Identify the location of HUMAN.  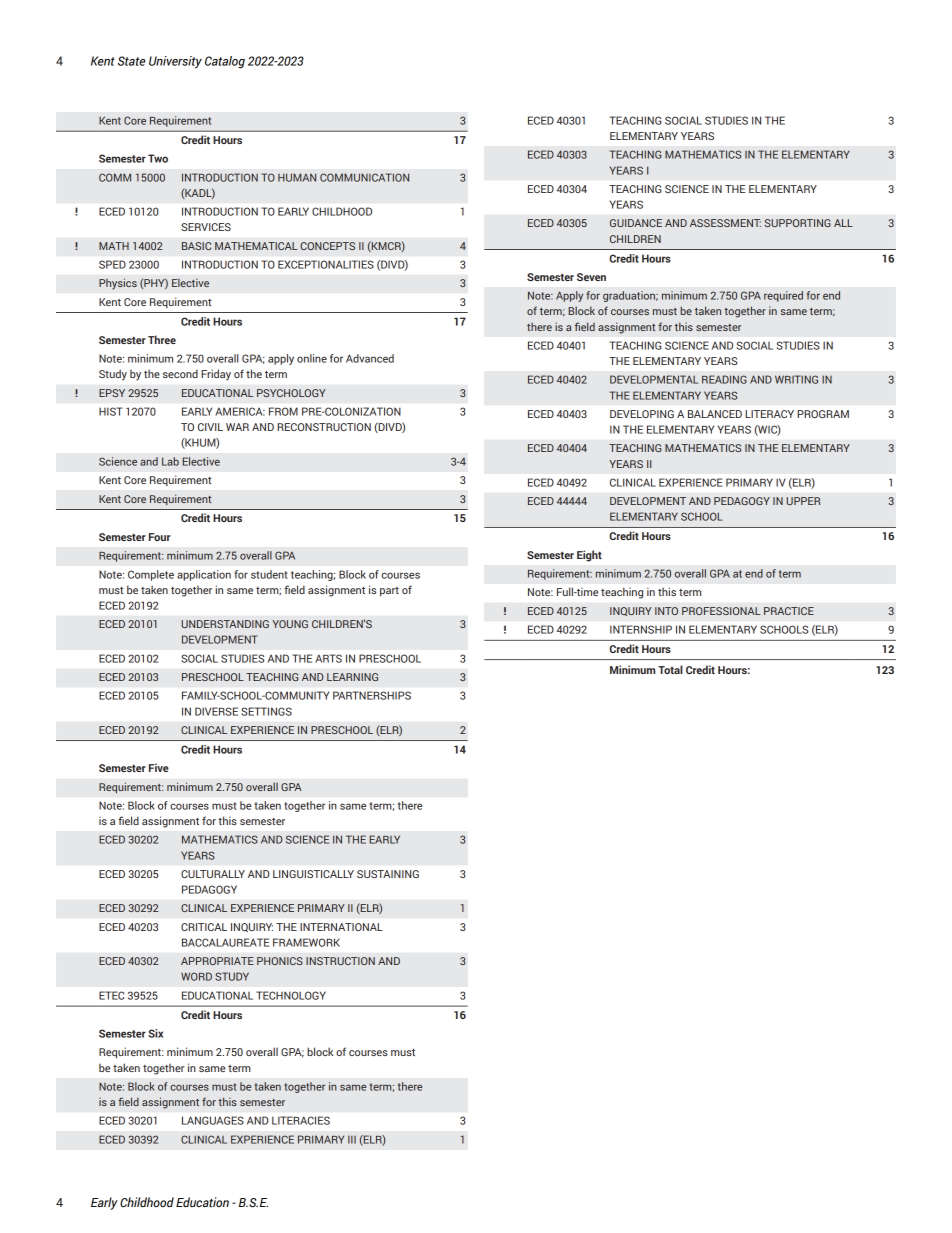
(297, 177).
